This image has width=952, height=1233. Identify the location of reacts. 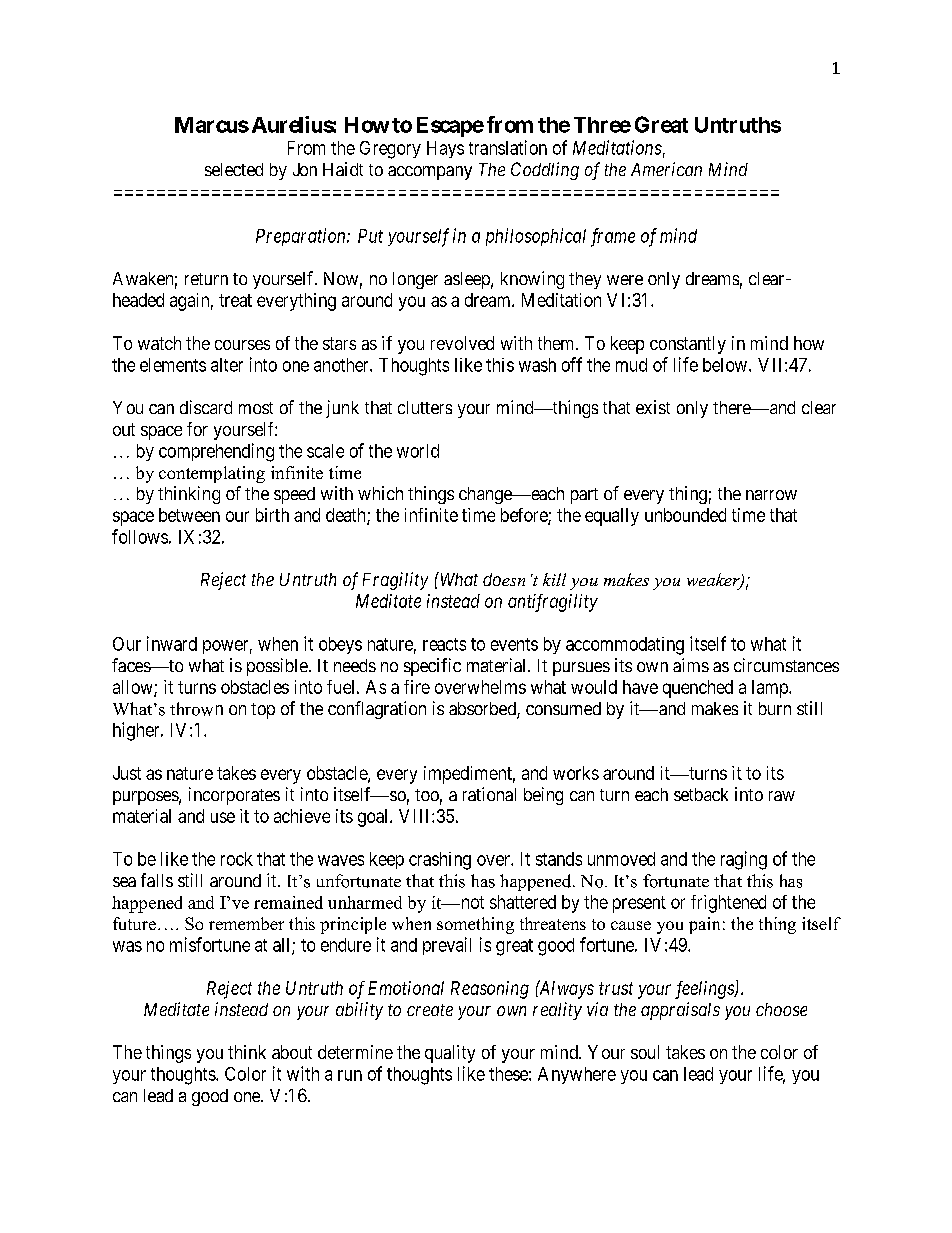
(444, 644).
